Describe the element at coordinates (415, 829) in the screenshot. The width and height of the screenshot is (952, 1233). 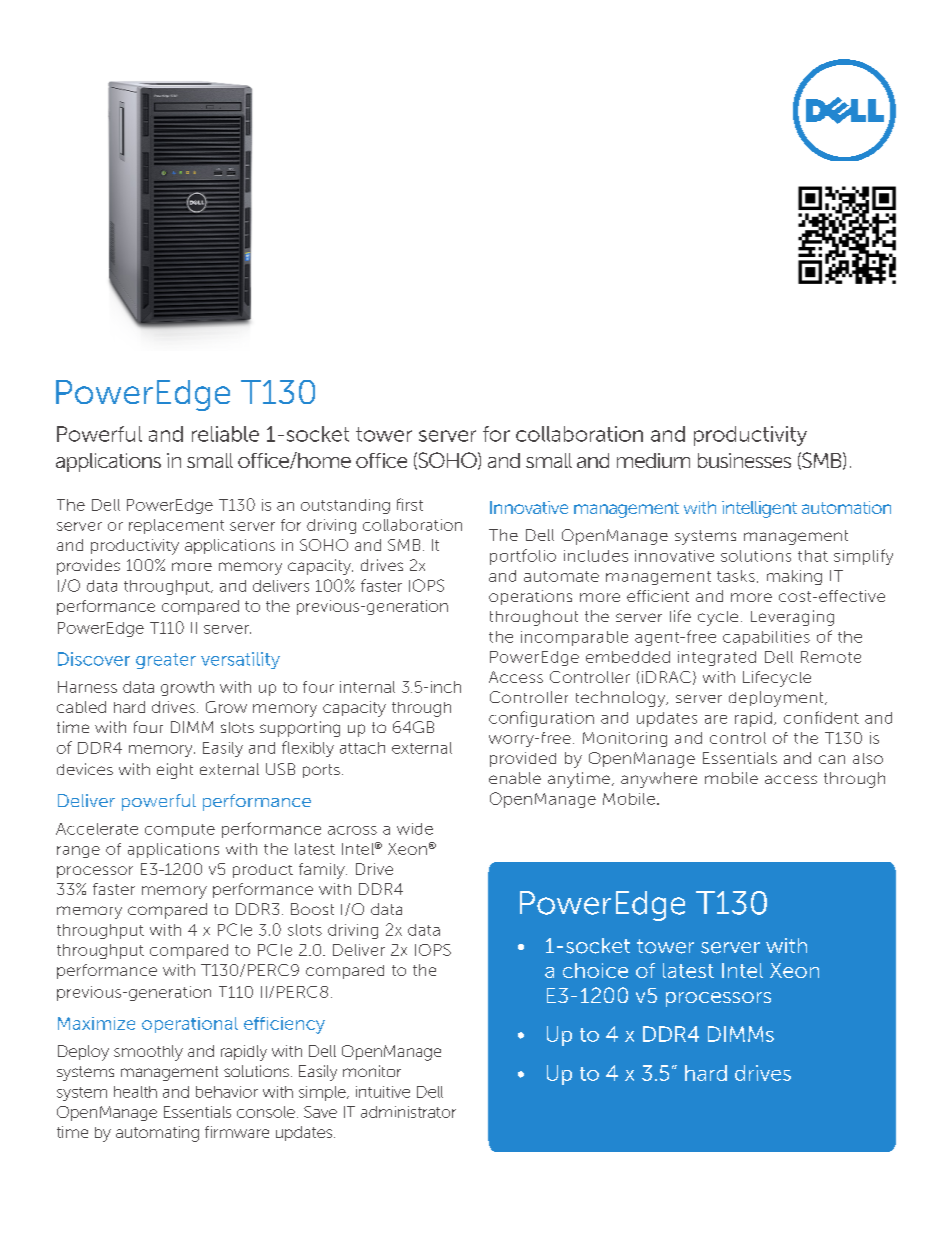
I see `wide` at that location.
